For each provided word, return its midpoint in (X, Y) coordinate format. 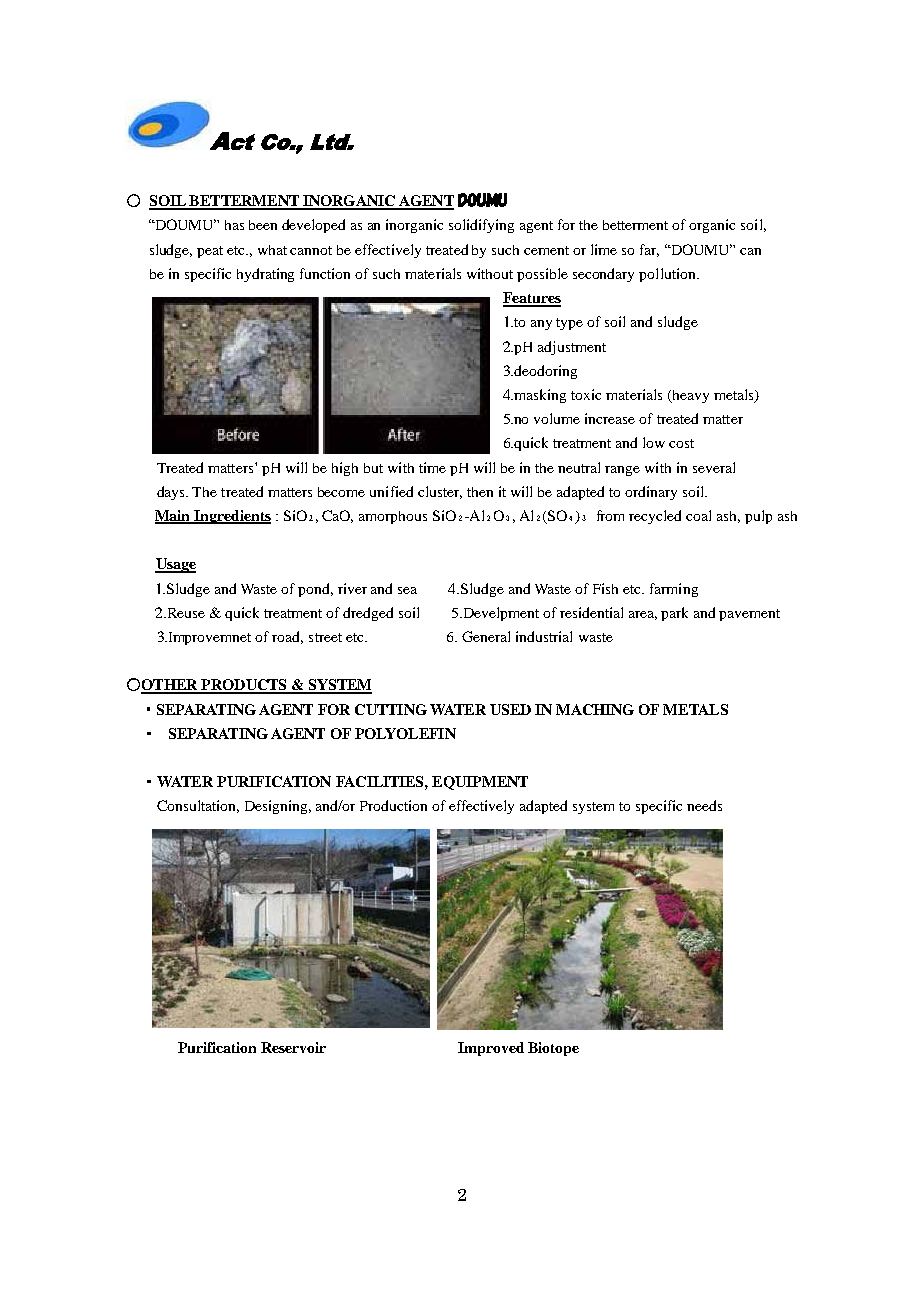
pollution (668, 275)
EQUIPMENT (480, 783)
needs (704, 805)
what (272, 250)
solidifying (481, 226)
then (480, 492)
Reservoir (293, 1047)
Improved (491, 1049)
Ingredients (232, 517)
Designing (278, 807)
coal (698, 515)
